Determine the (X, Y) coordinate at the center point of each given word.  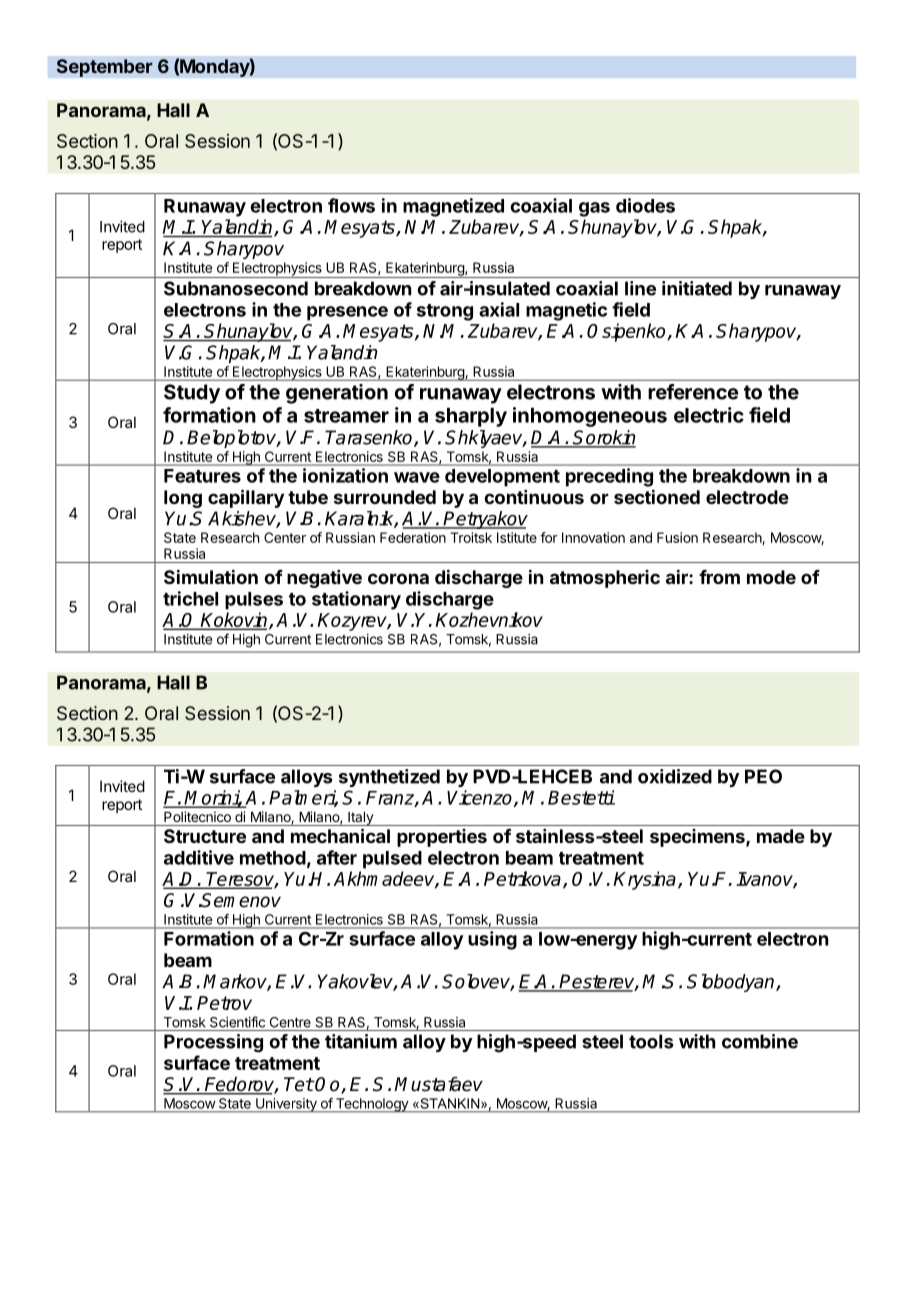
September (104, 68)
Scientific (237, 1022)
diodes (645, 205)
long (183, 499)
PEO (763, 776)
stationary (356, 600)
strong (445, 312)
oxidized (675, 776)
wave (417, 477)
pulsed (392, 860)
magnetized (453, 207)
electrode (747, 497)
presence (347, 313)
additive (199, 857)
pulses (254, 601)
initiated (697, 288)
